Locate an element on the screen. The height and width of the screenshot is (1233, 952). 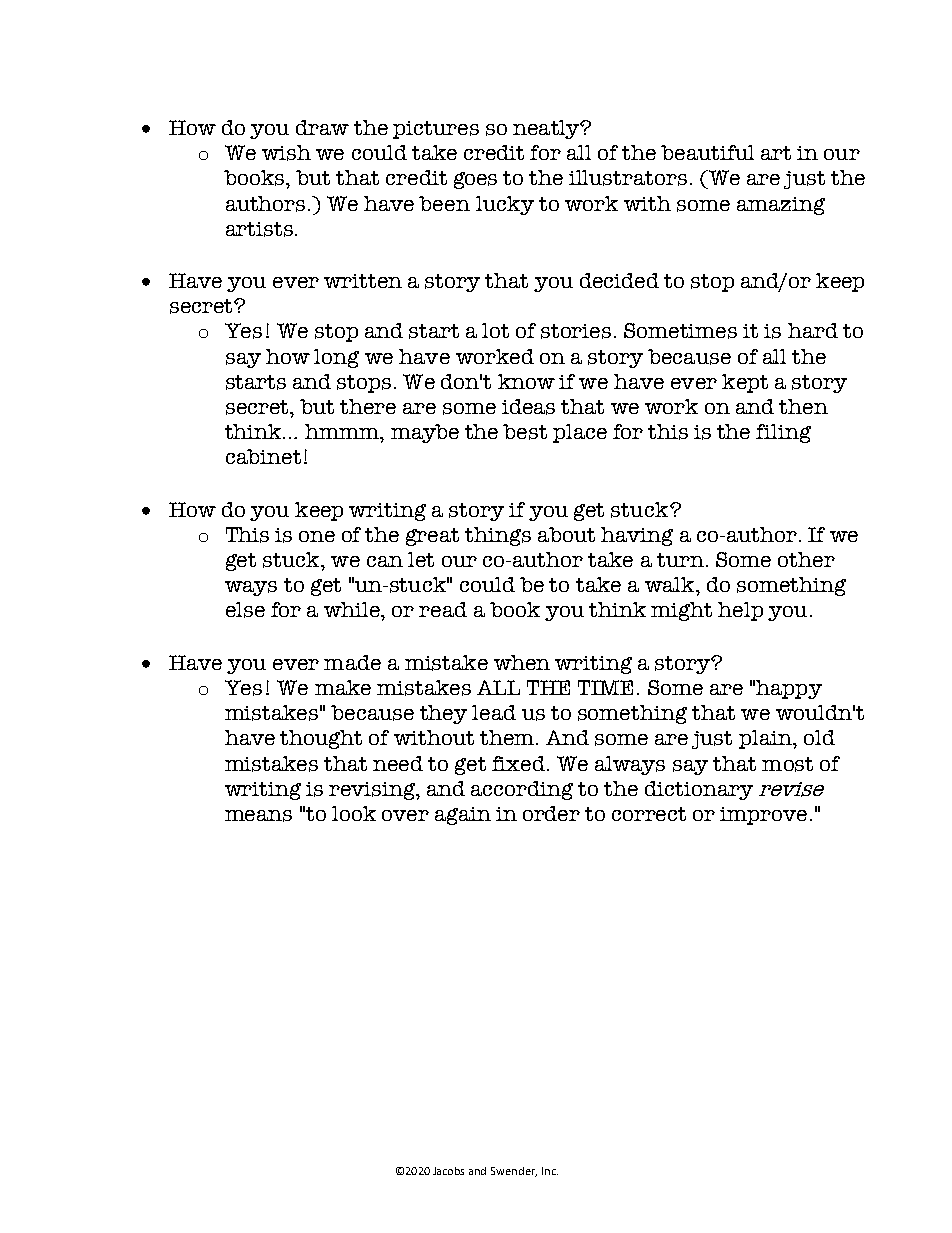
Jacobs is located at coordinates (448, 1171).
